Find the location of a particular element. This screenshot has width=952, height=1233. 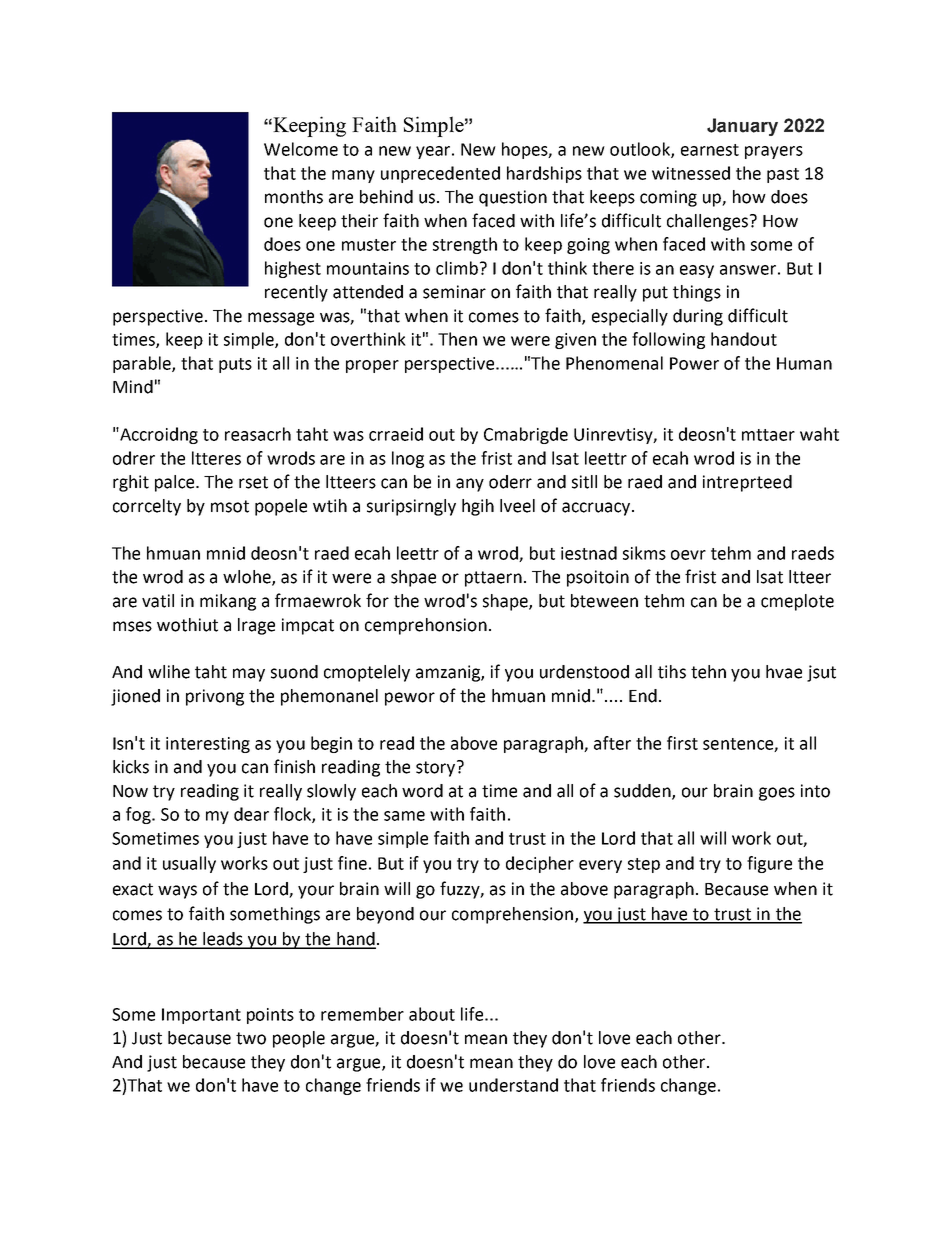

understand is located at coordinates (513, 1085).
